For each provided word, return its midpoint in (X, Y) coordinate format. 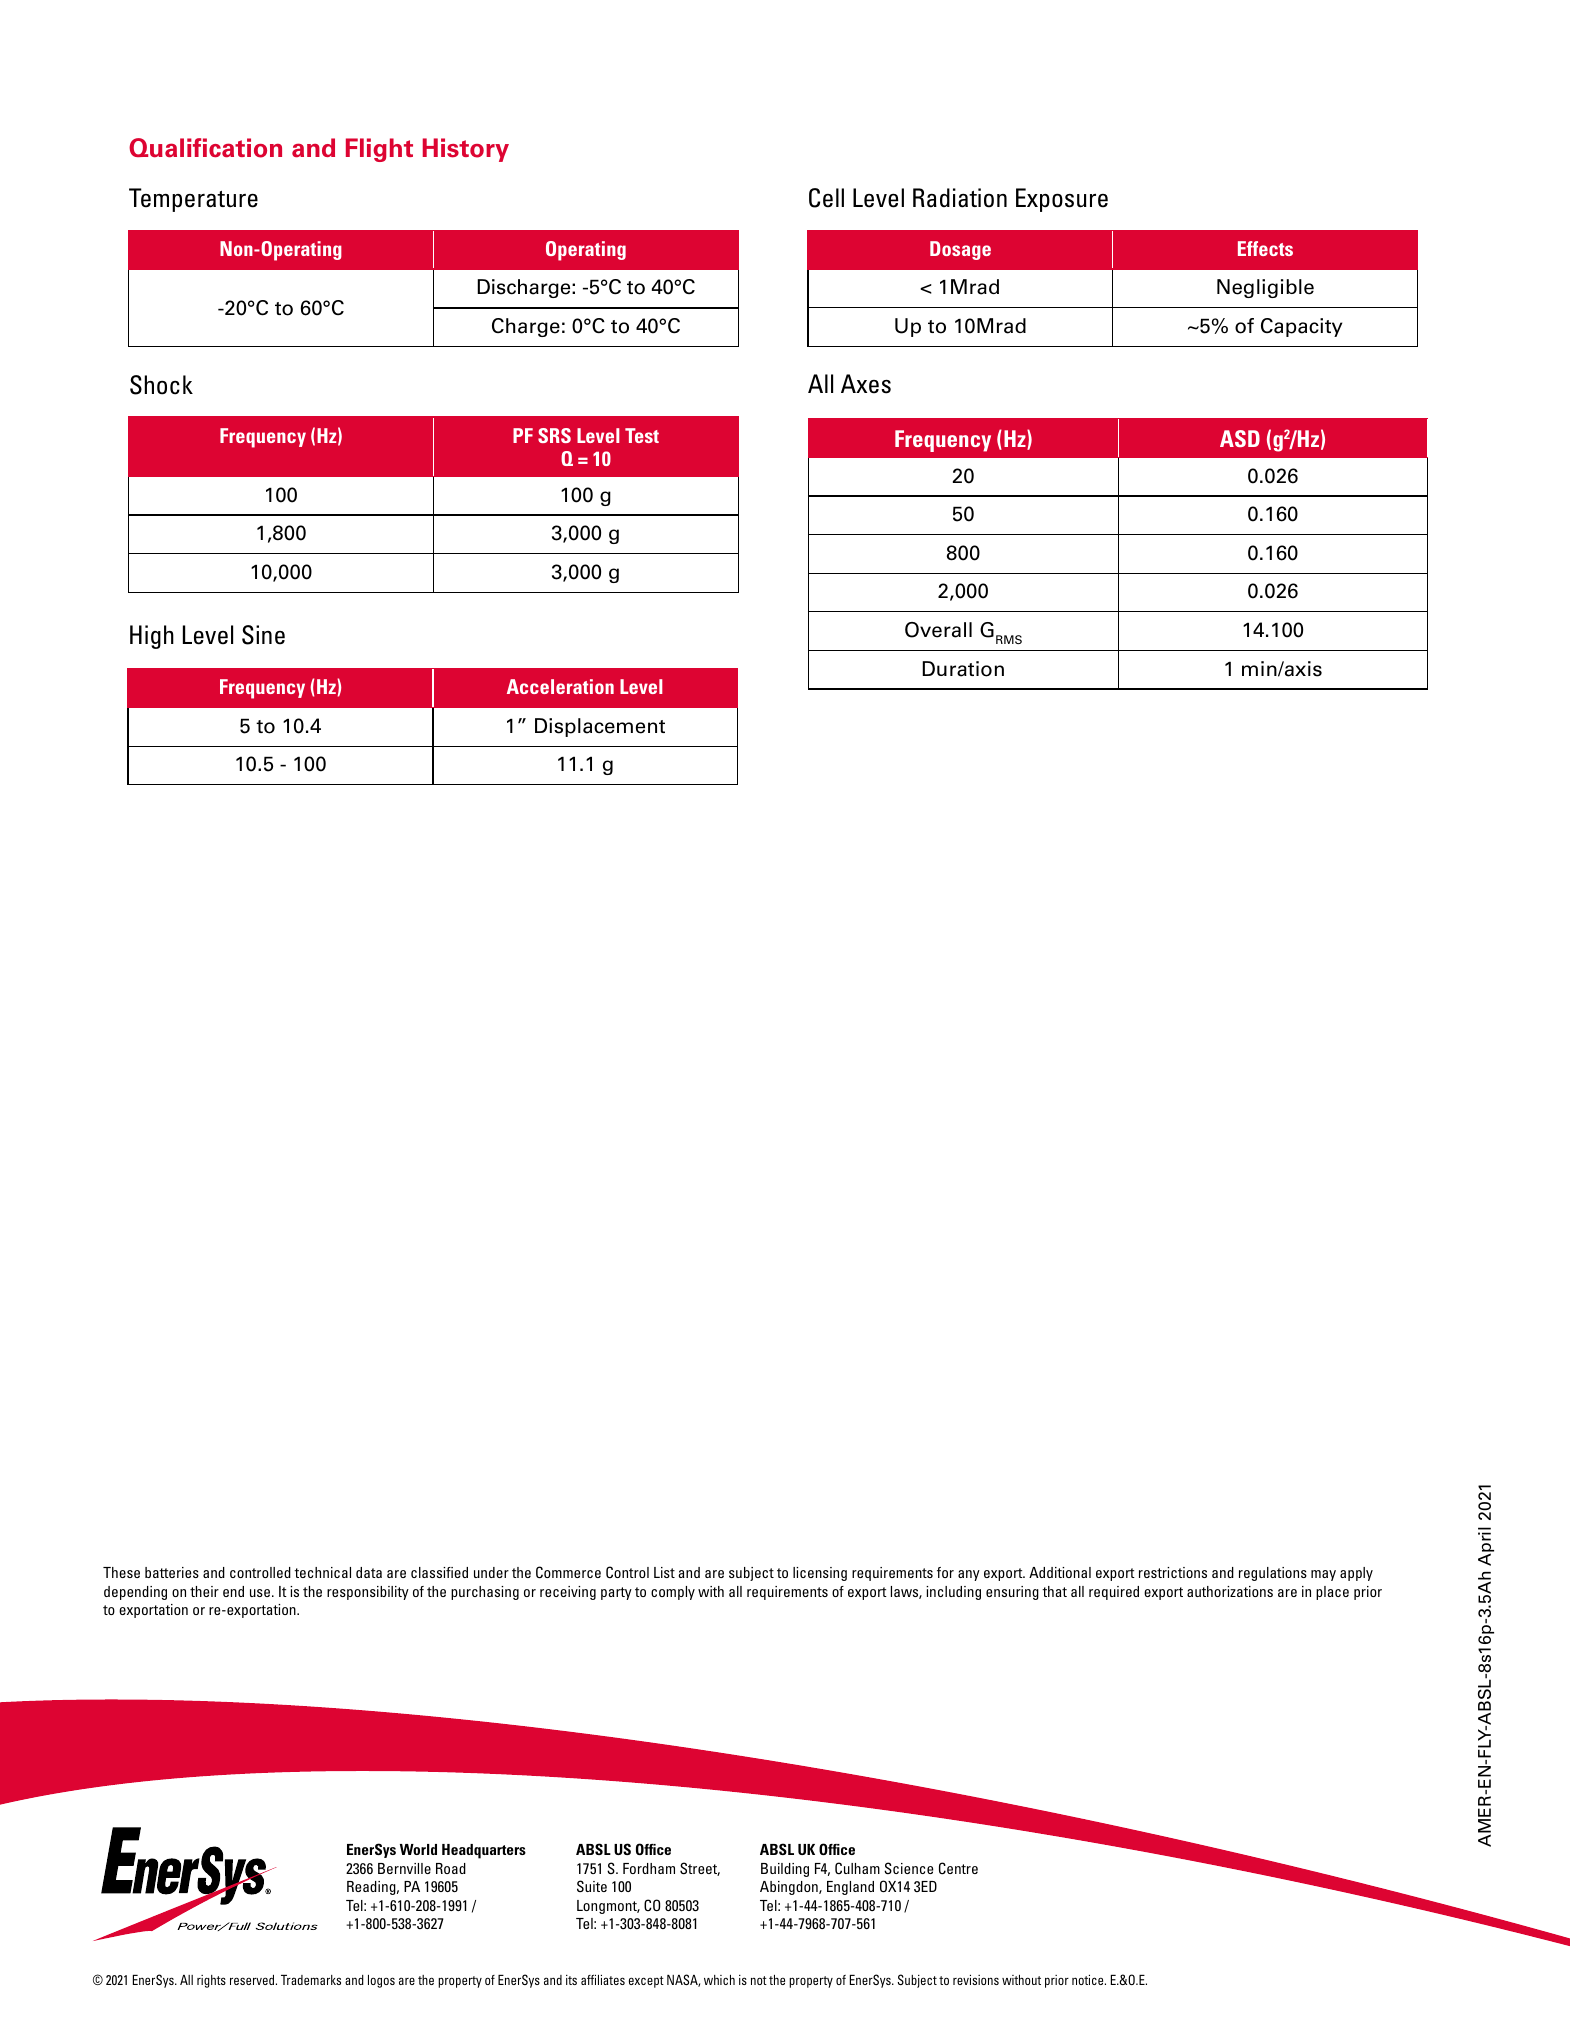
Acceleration (560, 686)
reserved (253, 1980)
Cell (826, 198)
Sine (263, 635)
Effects (1265, 248)
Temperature (193, 200)
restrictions (1173, 1572)
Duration (963, 669)
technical (322, 1572)
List (664, 1572)
